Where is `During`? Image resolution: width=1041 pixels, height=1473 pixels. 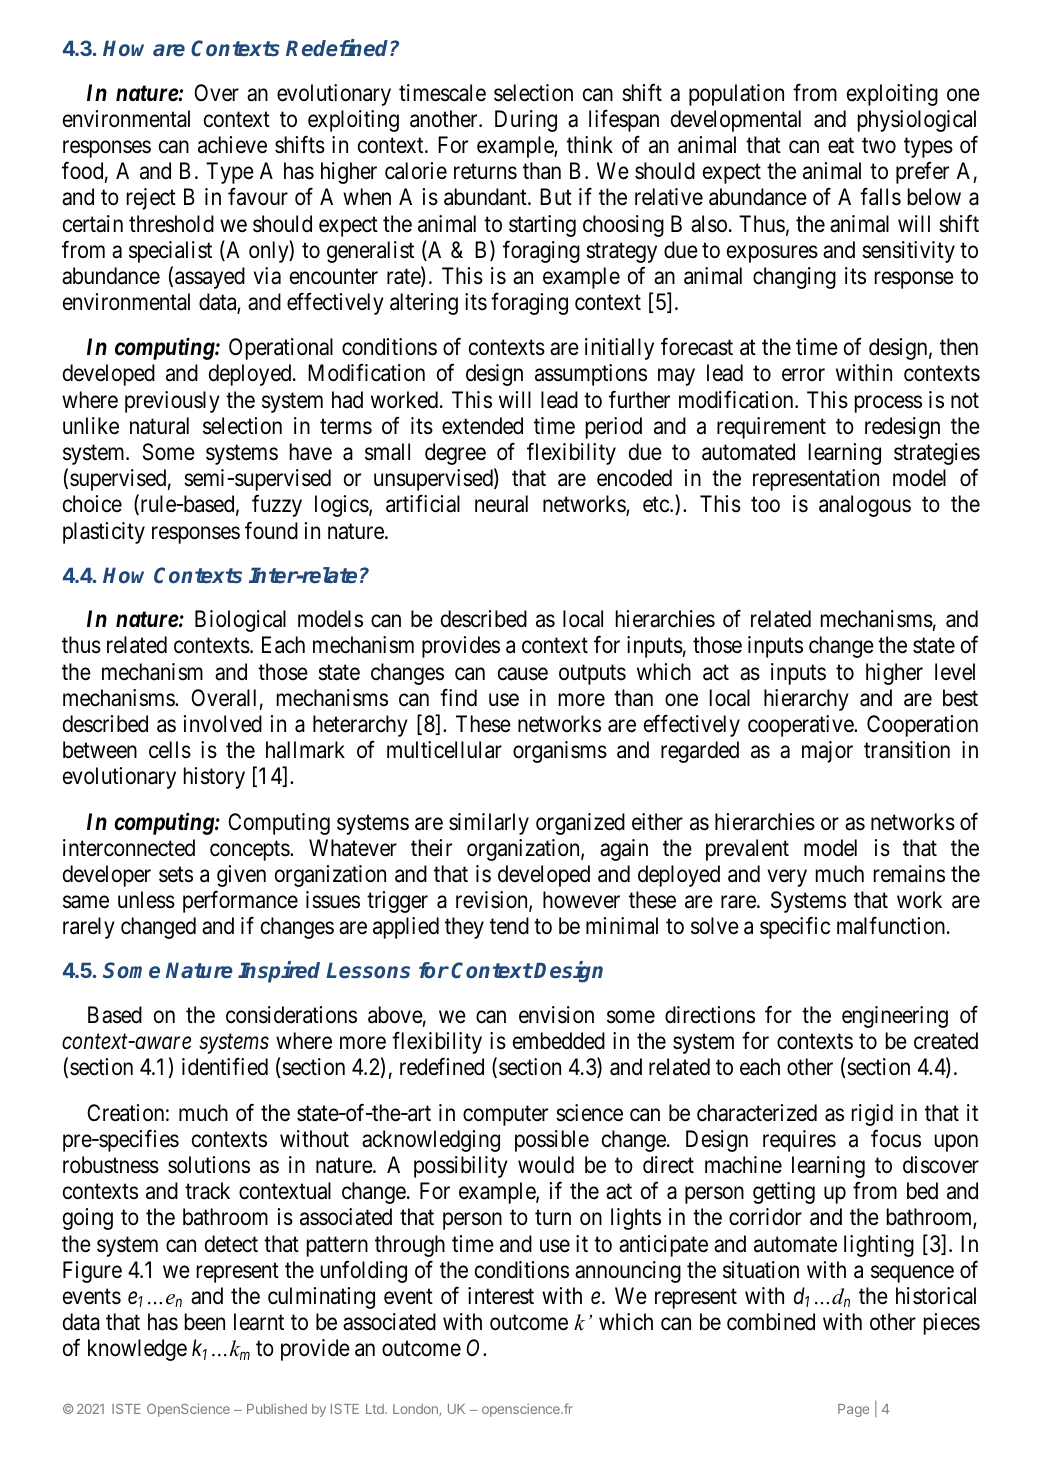 During is located at coordinates (526, 121).
